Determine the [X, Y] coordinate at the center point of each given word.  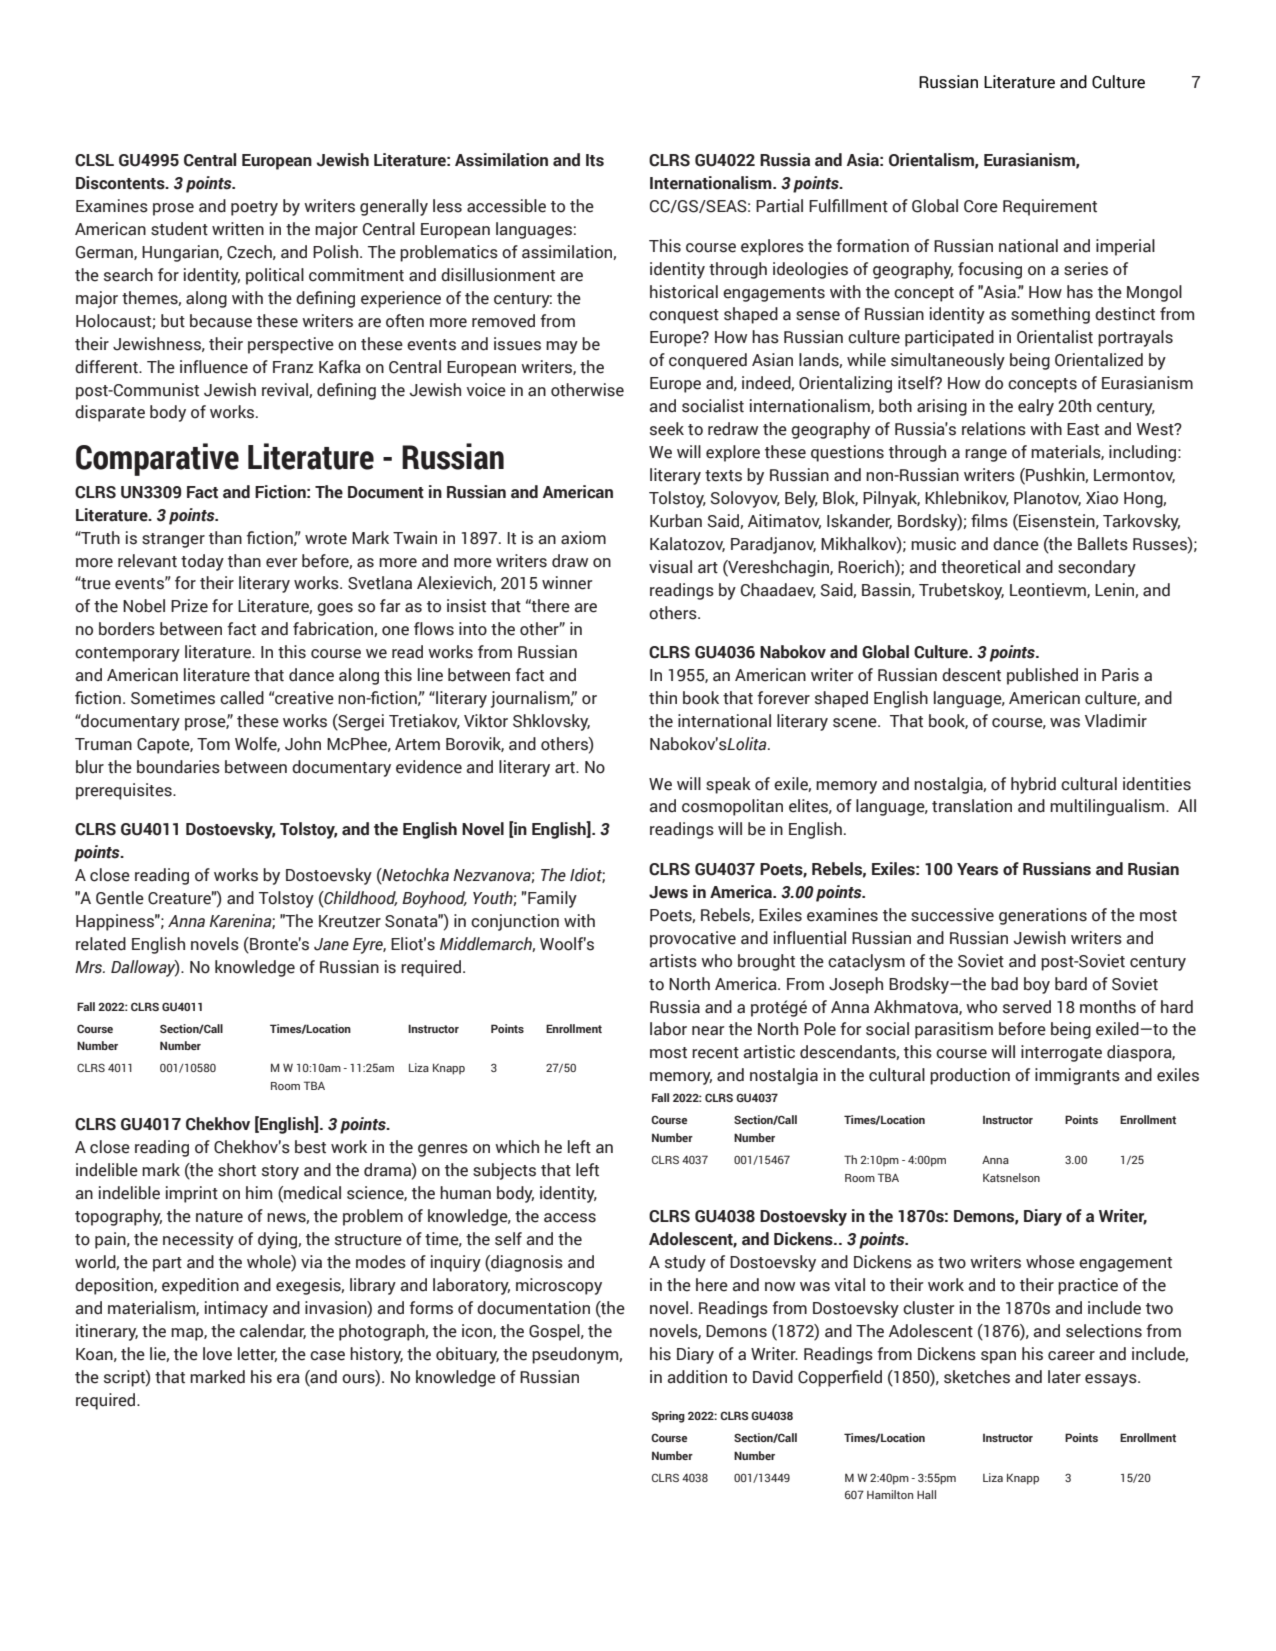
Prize [189, 606]
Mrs [90, 967]
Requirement [1050, 207]
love [217, 1354]
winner [567, 583]
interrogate [1061, 1053]
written [238, 229]
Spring [668, 1417]
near [708, 1031]
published [1042, 676]
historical [684, 292]
